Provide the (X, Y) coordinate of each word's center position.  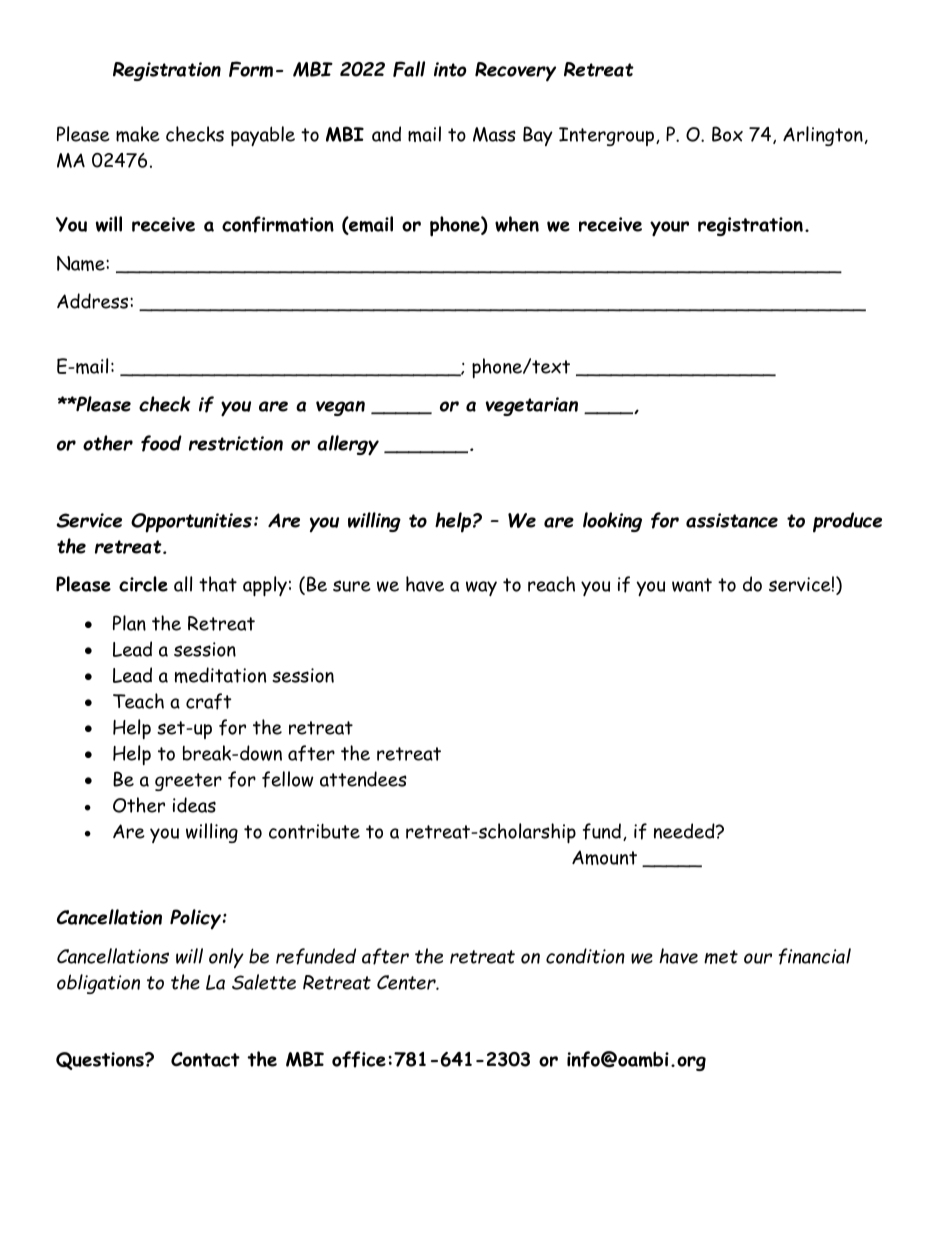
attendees (363, 779)
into (450, 69)
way (481, 588)
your (669, 229)
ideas (194, 805)
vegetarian (532, 406)
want (692, 585)
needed (685, 831)
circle (143, 584)
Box (727, 134)
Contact (205, 1059)
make (138, 134)
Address (94, 301)
